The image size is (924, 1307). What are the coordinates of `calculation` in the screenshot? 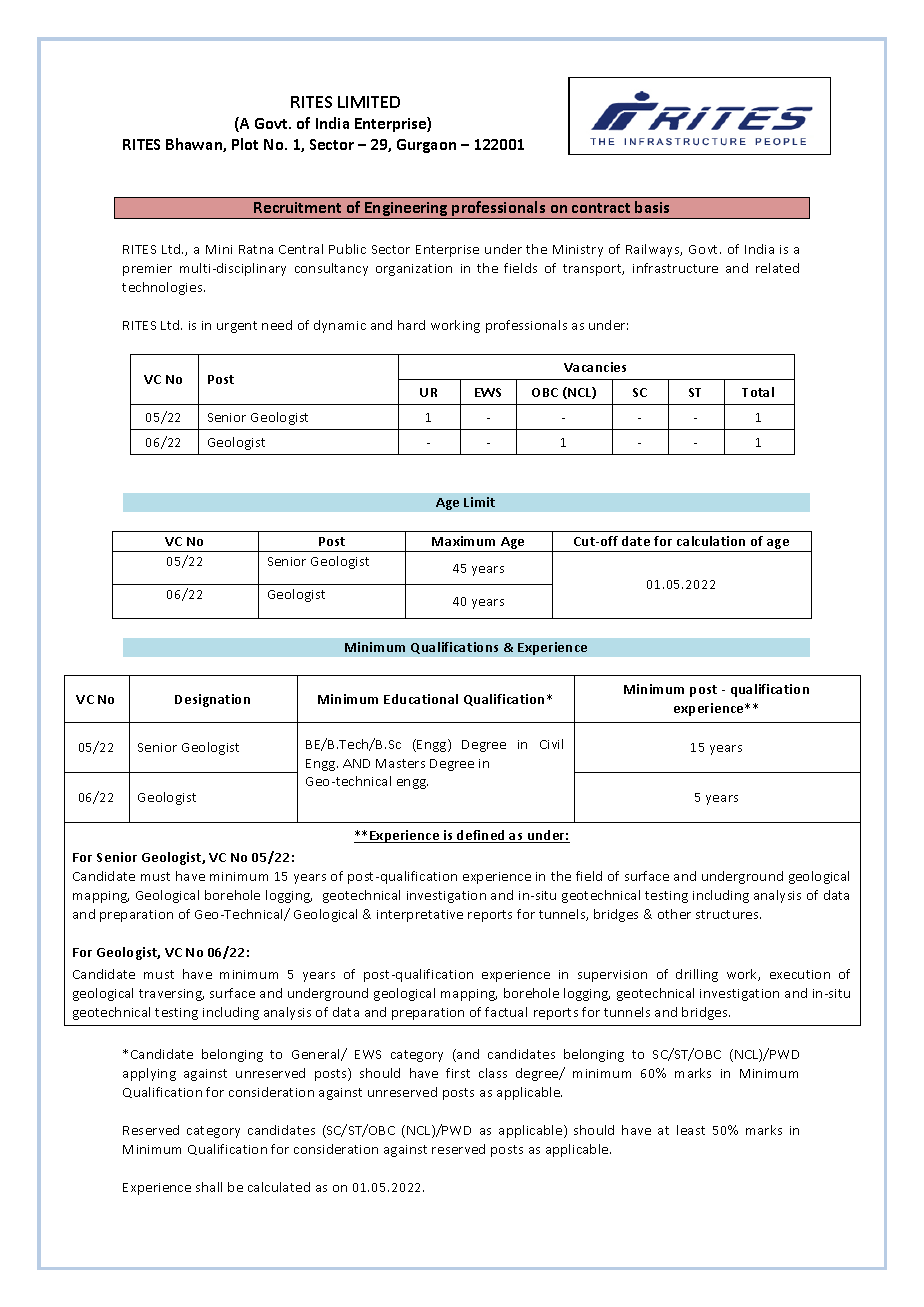 It's located at (711, 541).
